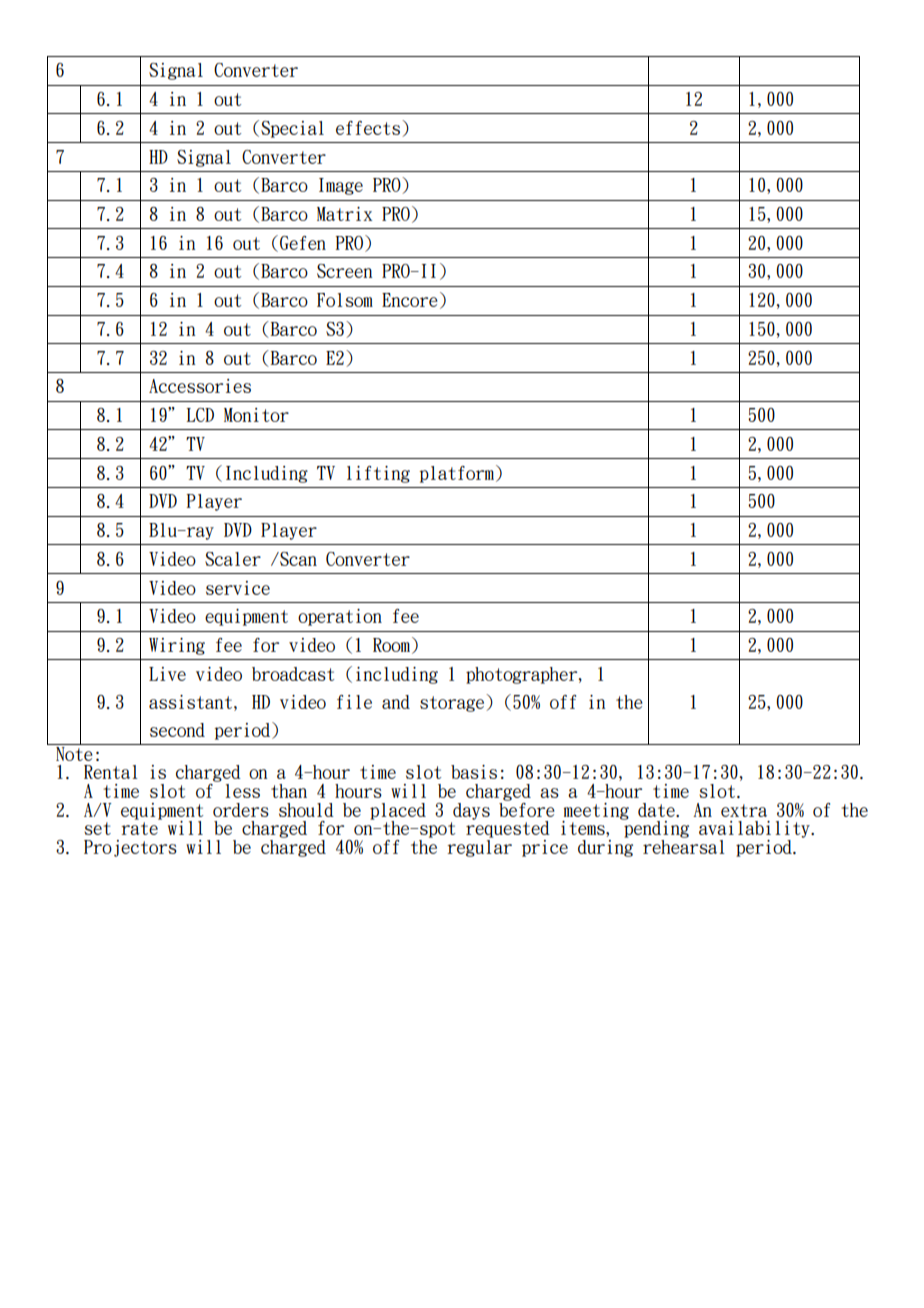  Describe the element at coordinates (139, 828) in the screenshot. I see `rate` at that location.
